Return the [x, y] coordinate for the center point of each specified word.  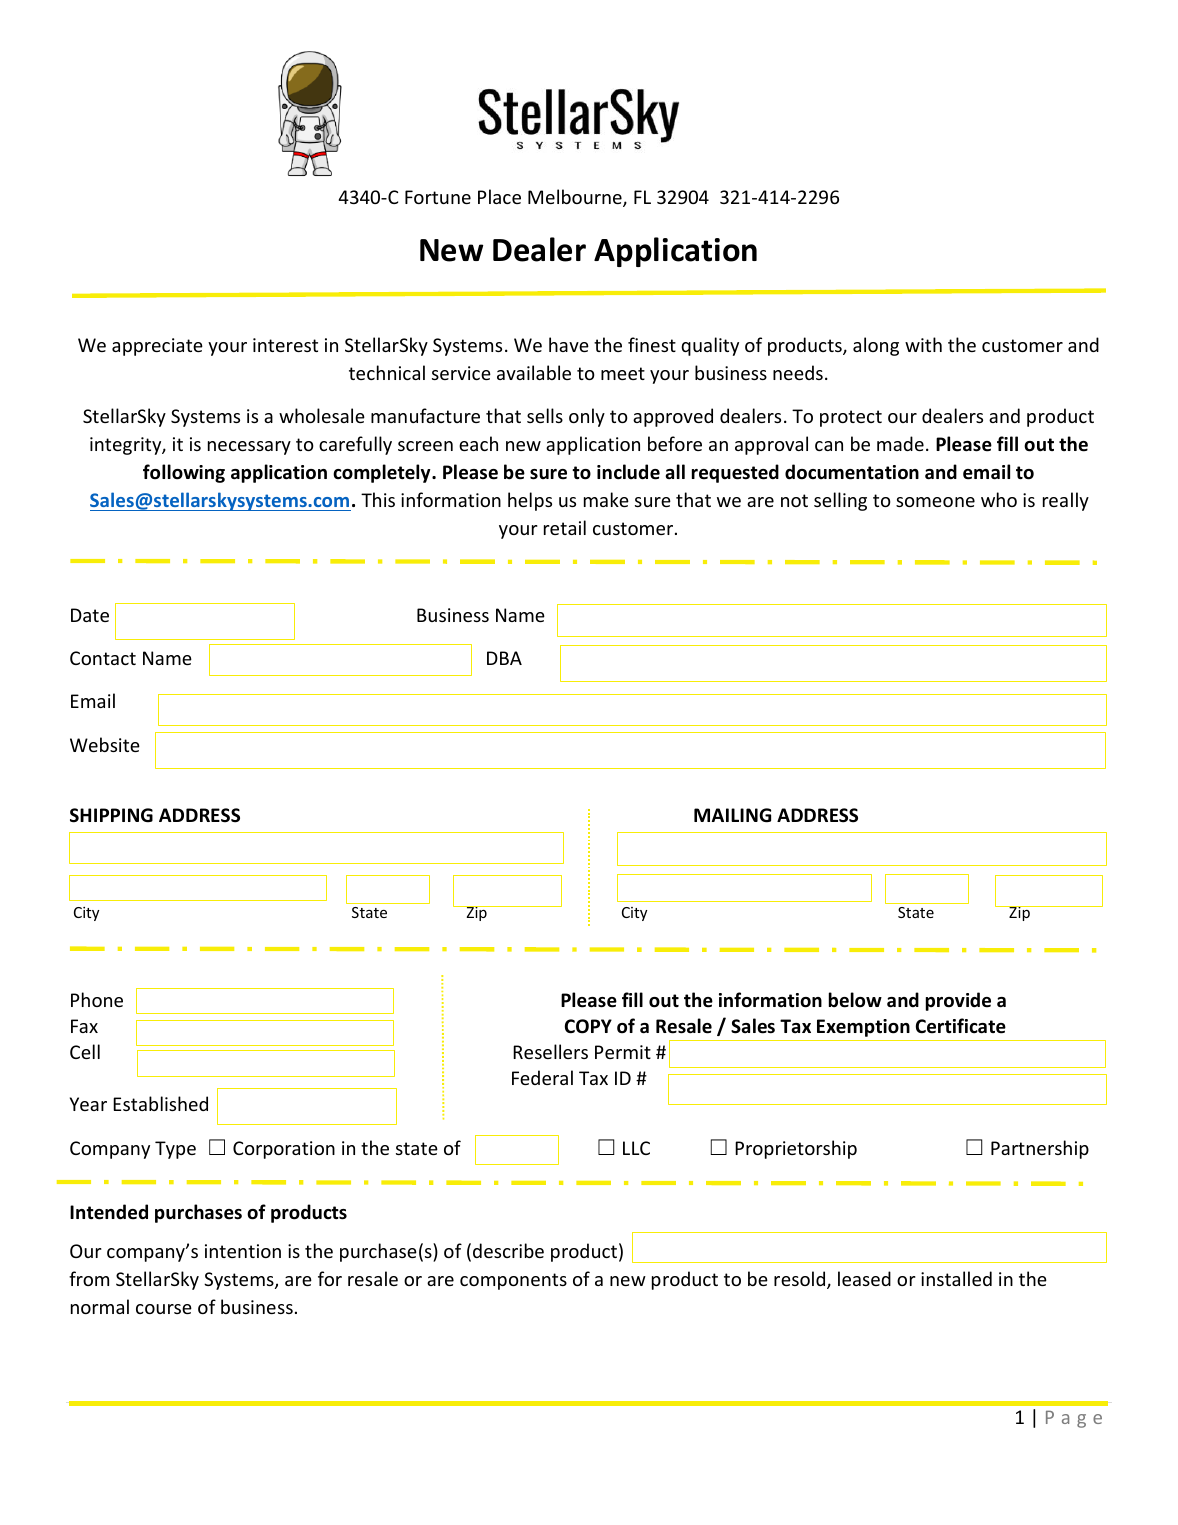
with [923, 344]
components [513, 1281]
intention [243, 1251]
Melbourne [576, 198]
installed [956, 1278]
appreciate [157, 347]
